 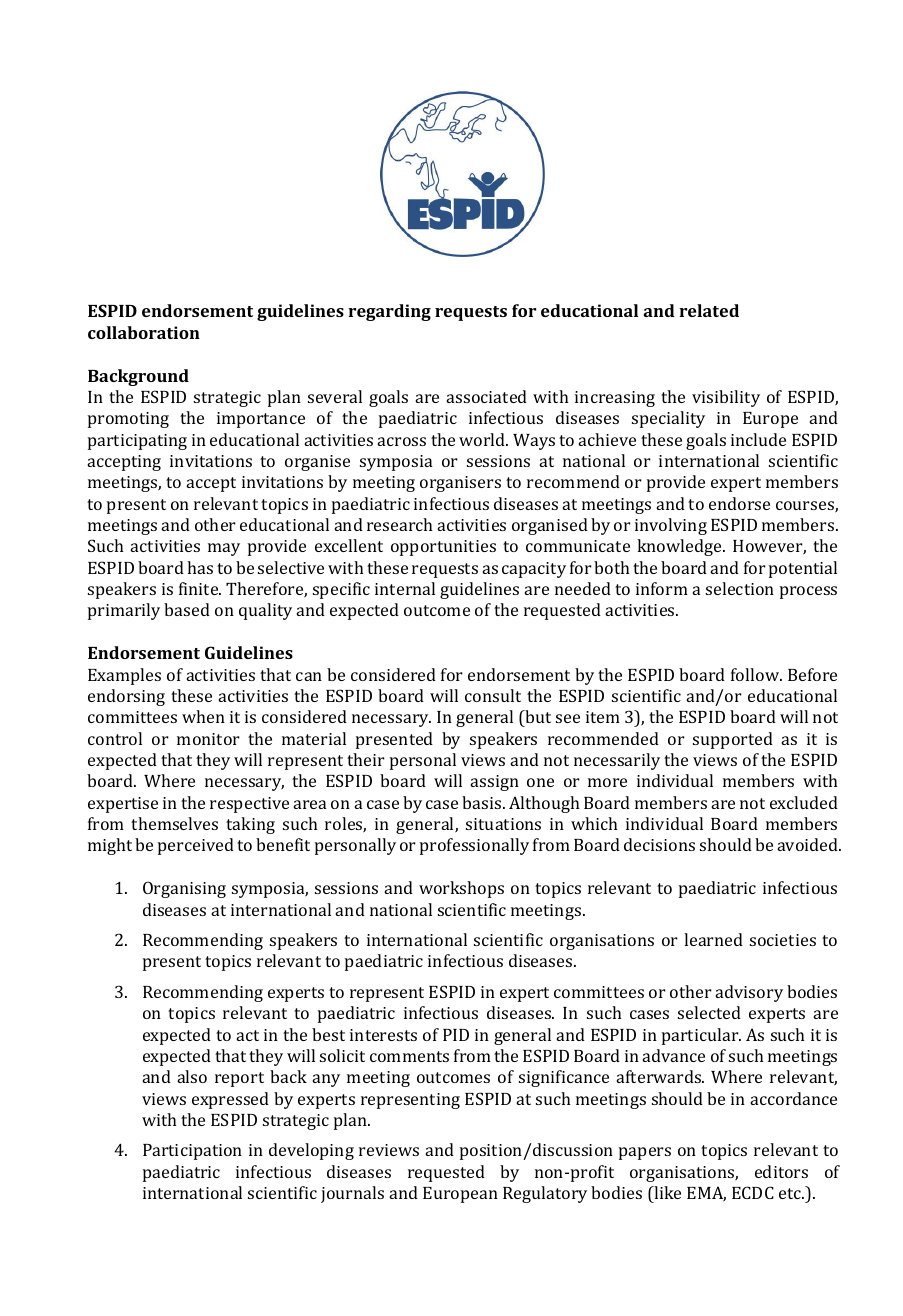 I want to click on assign, so click(x=494, y=783).
